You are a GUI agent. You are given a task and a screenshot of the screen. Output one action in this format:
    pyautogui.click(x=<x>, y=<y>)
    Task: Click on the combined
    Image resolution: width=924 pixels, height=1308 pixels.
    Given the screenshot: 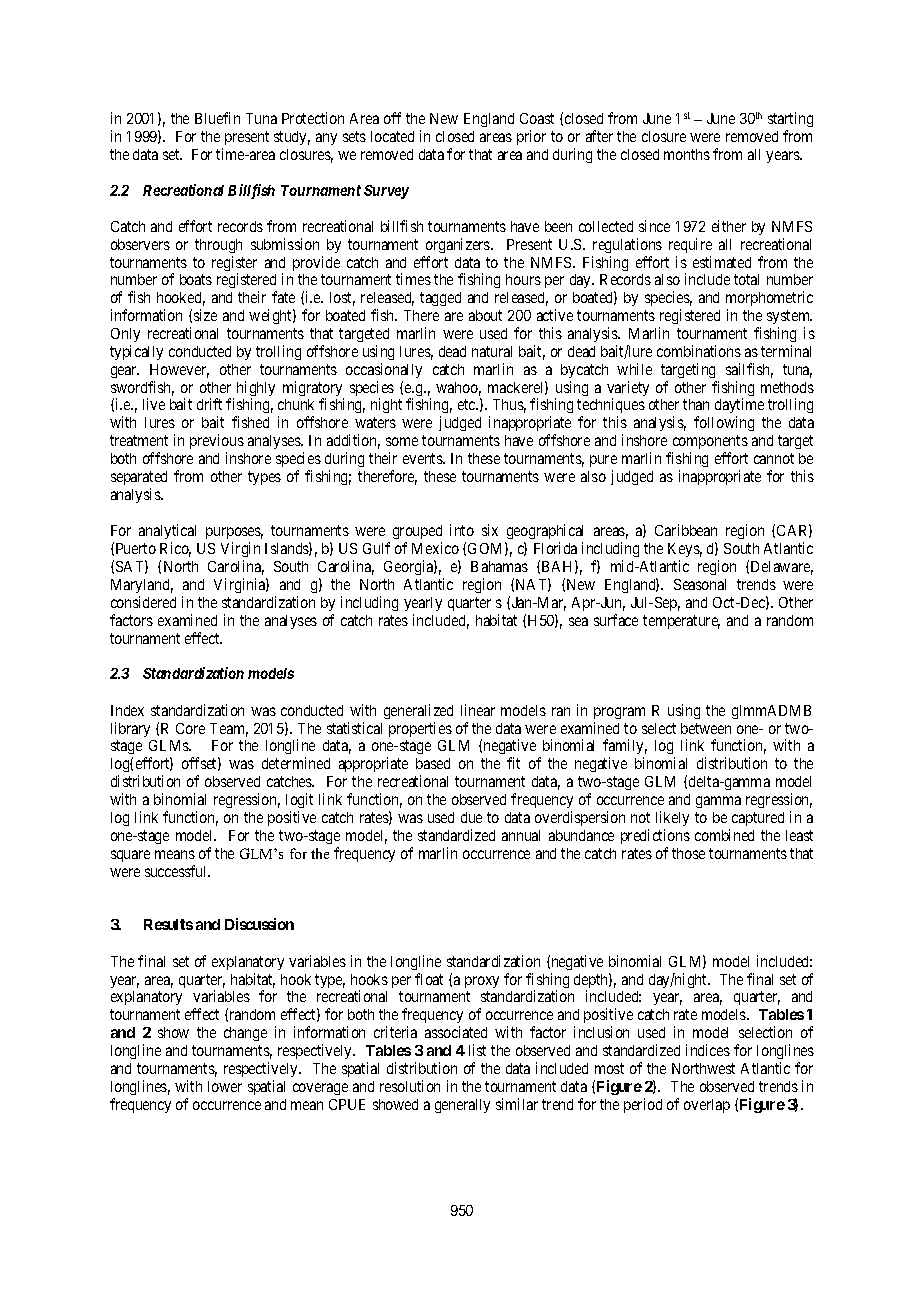 What is the action you would take?
    pyautogui.click(x=724, y=835)
